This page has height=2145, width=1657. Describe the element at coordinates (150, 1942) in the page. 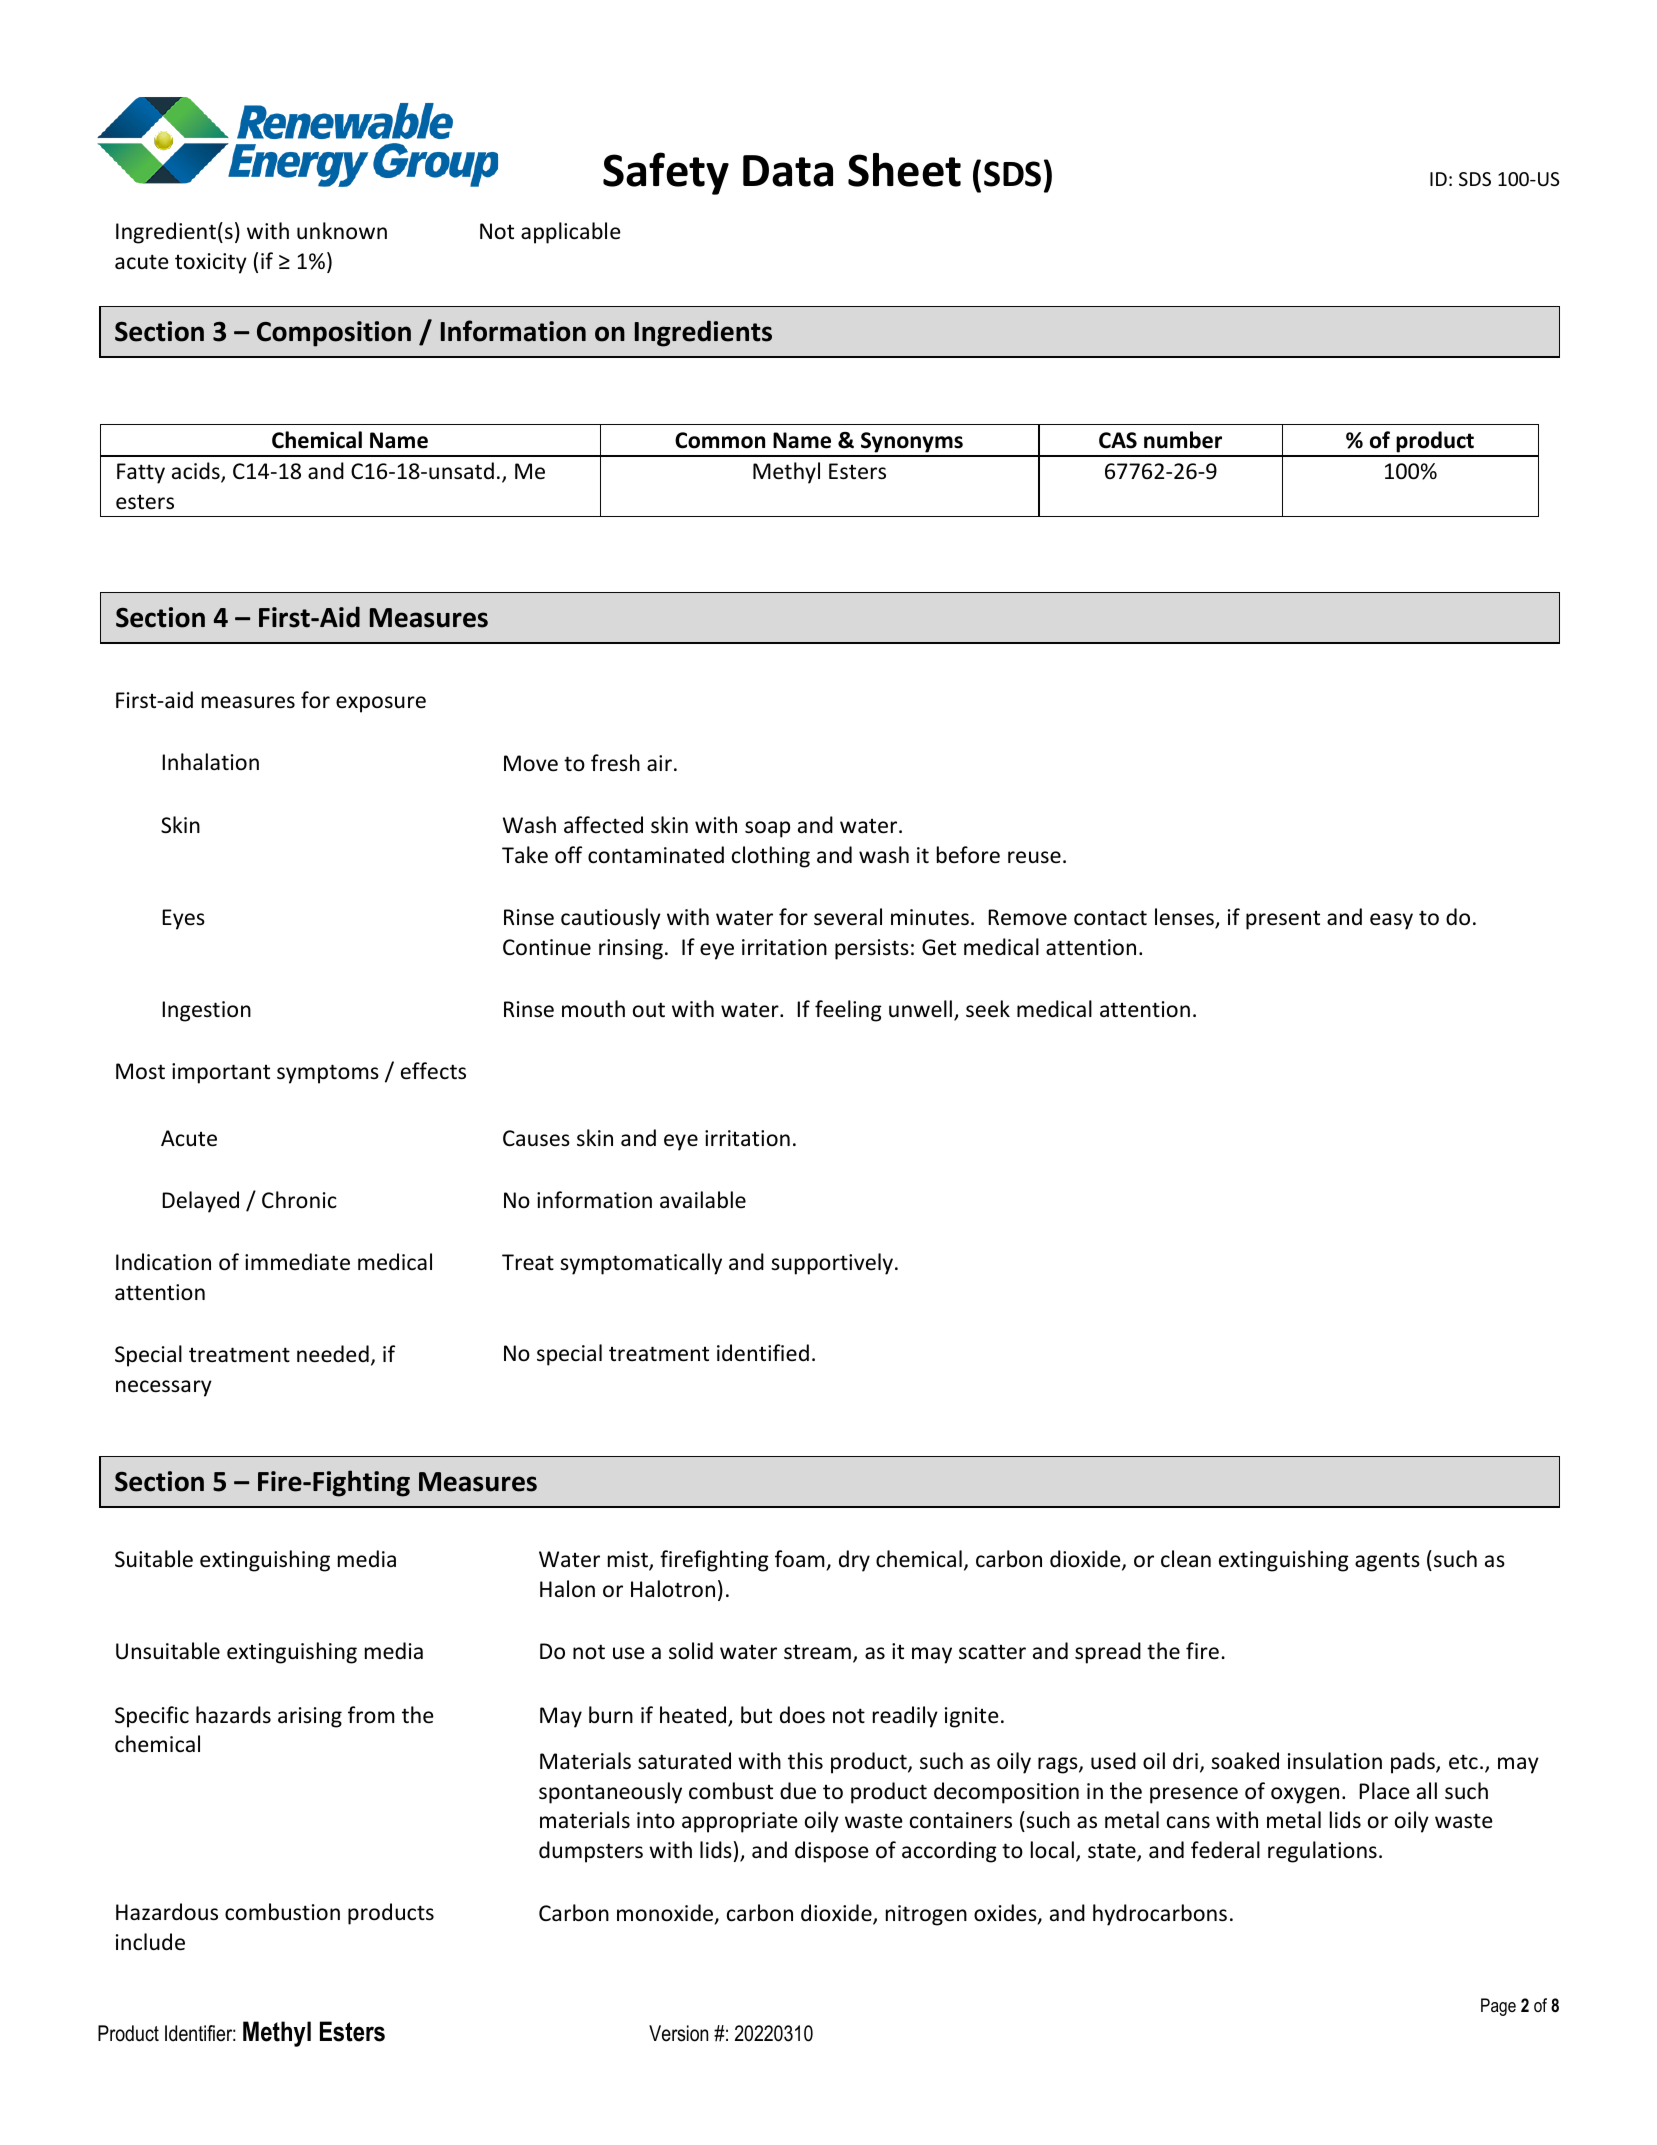

I see `include` at that location.
